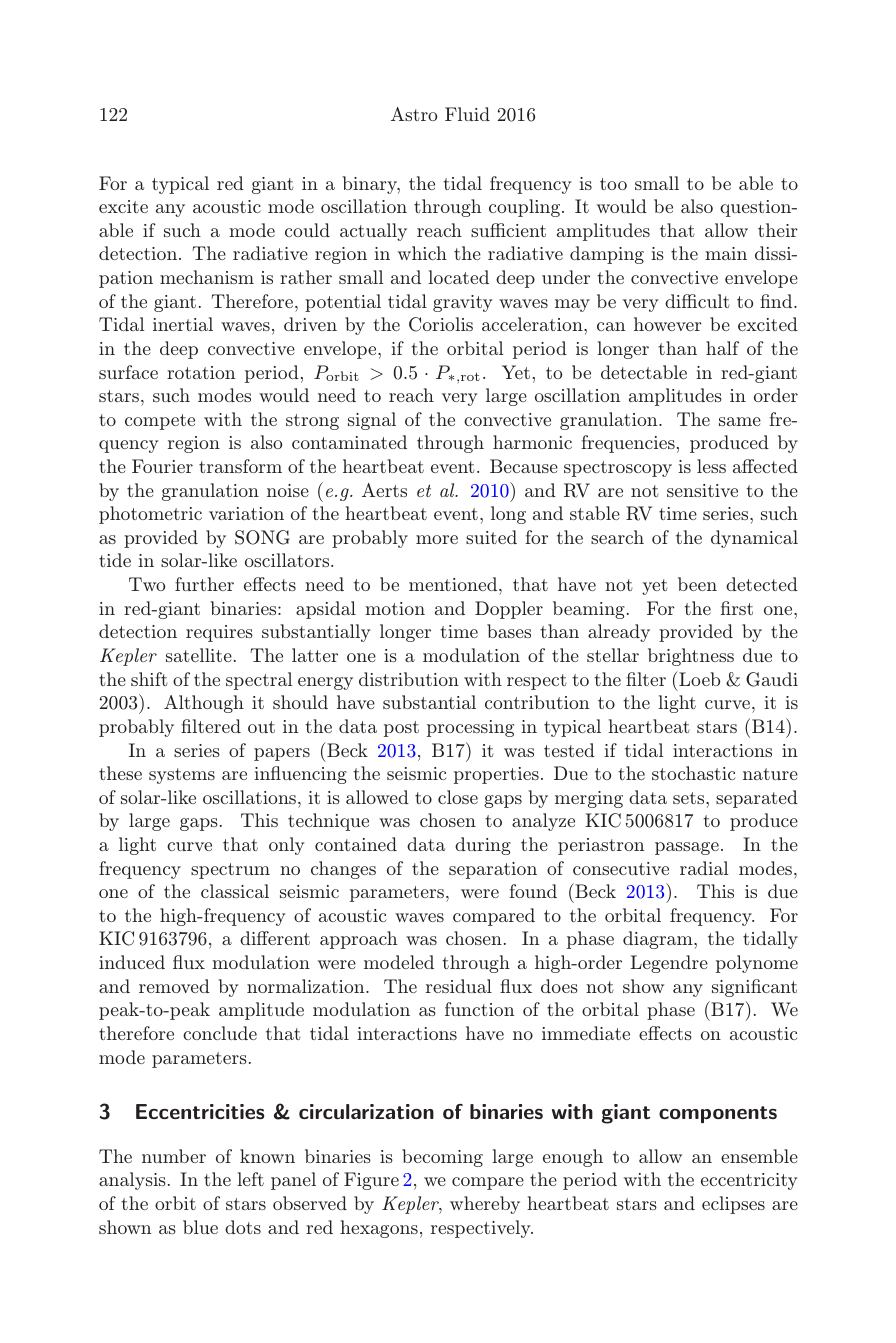  I want to click on compete, so click(160, 422).
